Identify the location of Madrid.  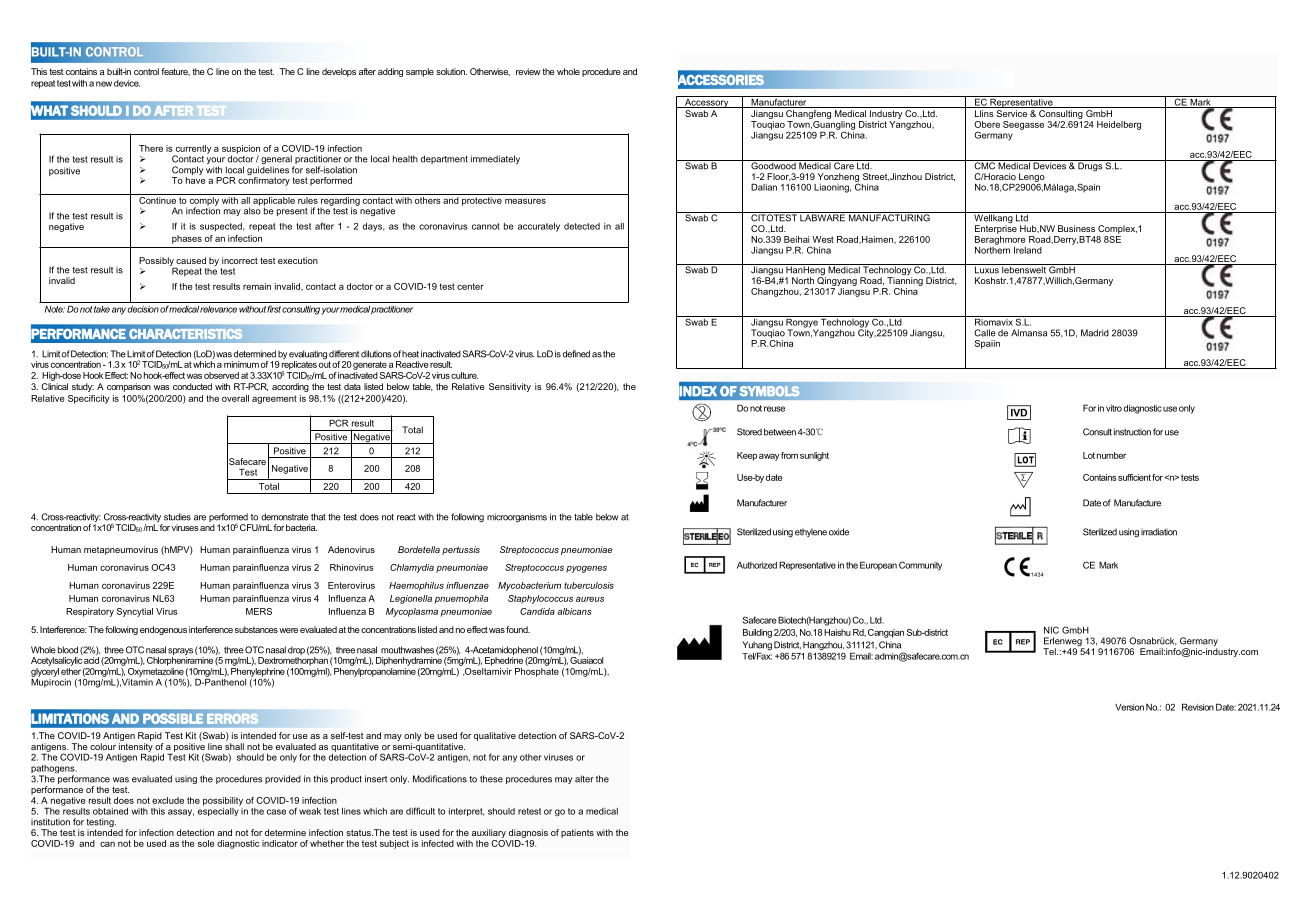
(1095, 333).
